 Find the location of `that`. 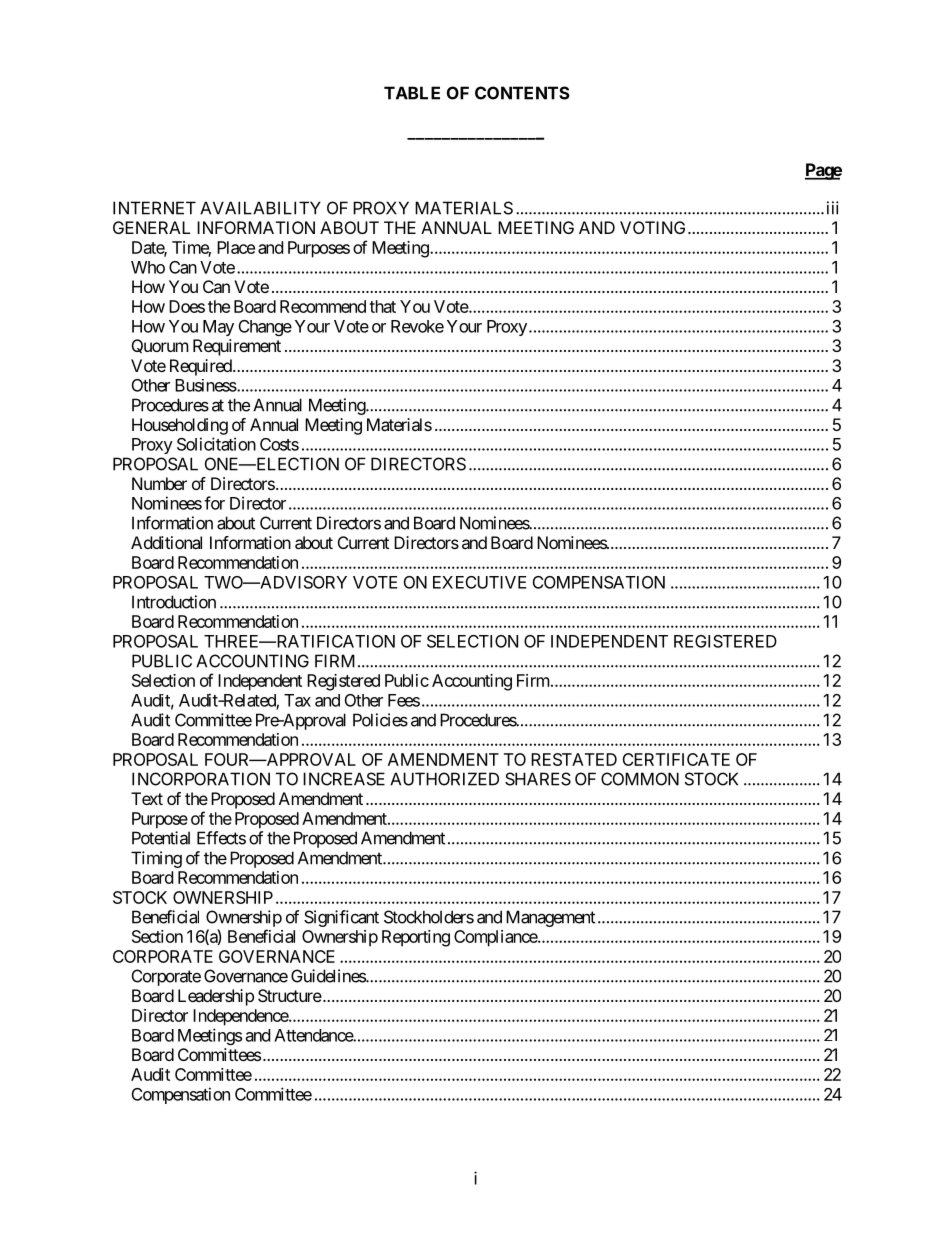

that is located at coordinates (382, 306).
